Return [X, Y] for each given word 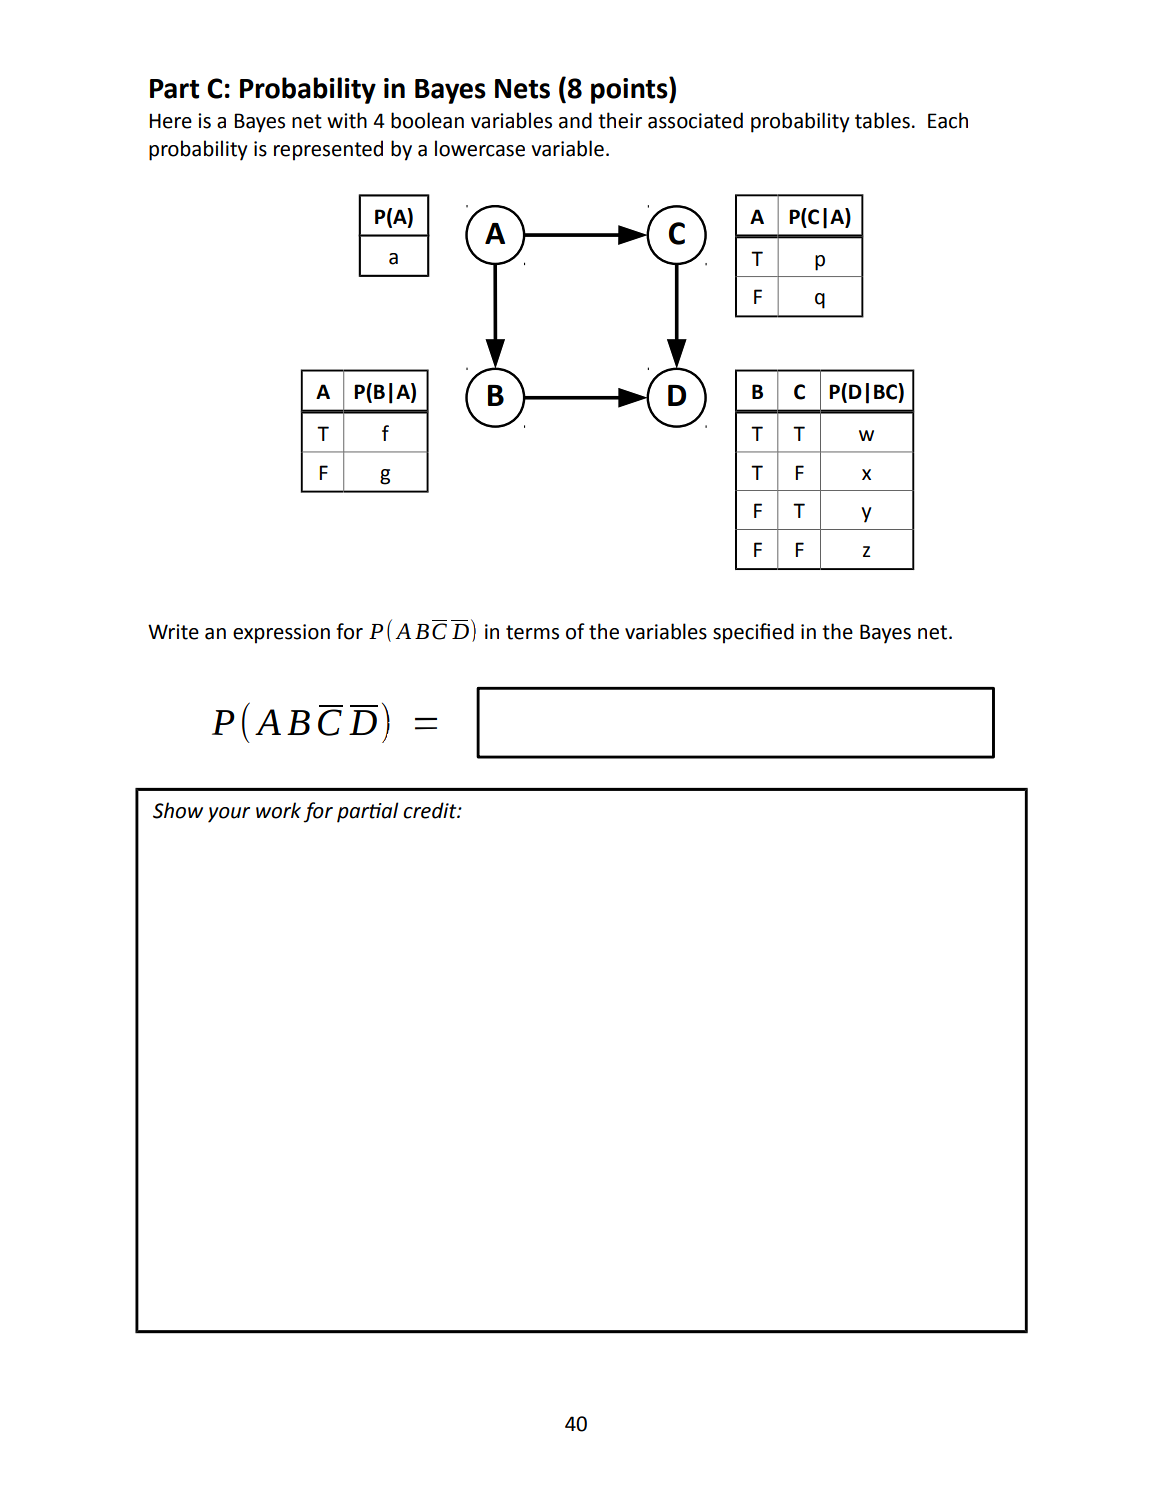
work [278, 810]
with [347, 120]
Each [948, 120]
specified [753, 633]
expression [281, 634]
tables [882, 120]
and [575, 120]
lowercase [480, 148]
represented [328, 150]
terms [532, 632]
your [229, 815]
